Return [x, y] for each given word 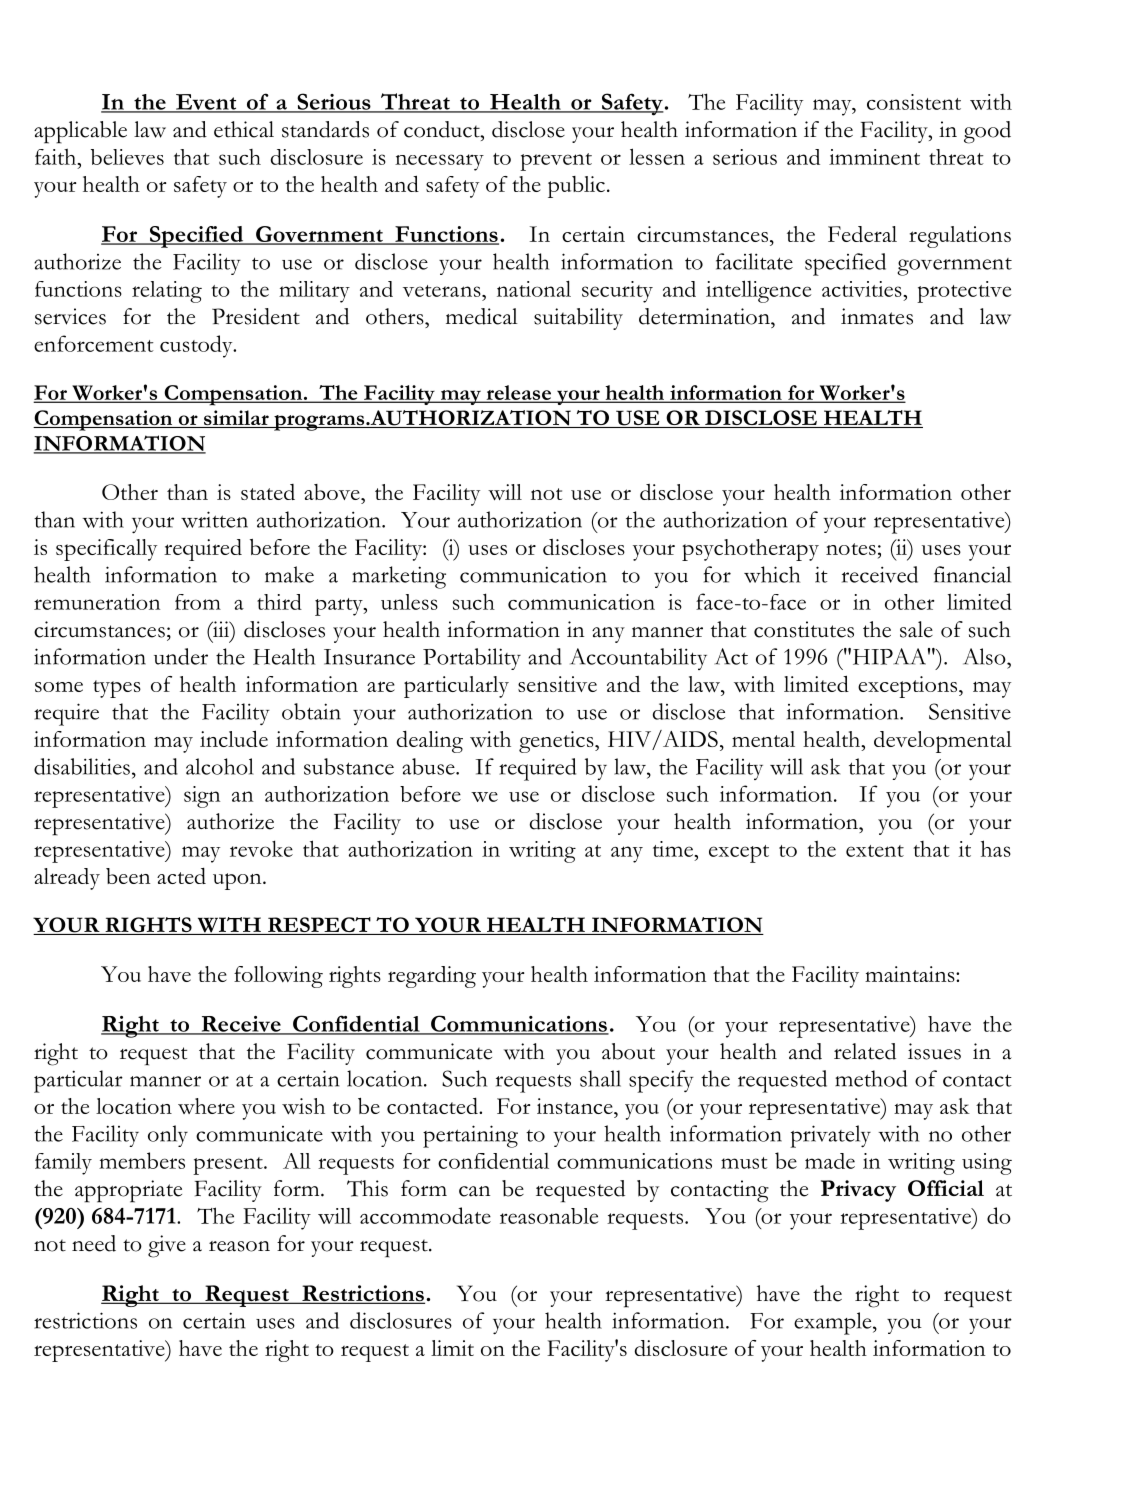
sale [916, 629]
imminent [874, 157]
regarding [432, 977]
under [181, 656]
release [518, 393]
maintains [911, 974]
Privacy [858, 1191]
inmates [877, 316]
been [128, 876]
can [474, 1191]
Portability [472, 659]
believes [127, 157]
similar [236, 419]
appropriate [128, 1191]
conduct [443, 129]
